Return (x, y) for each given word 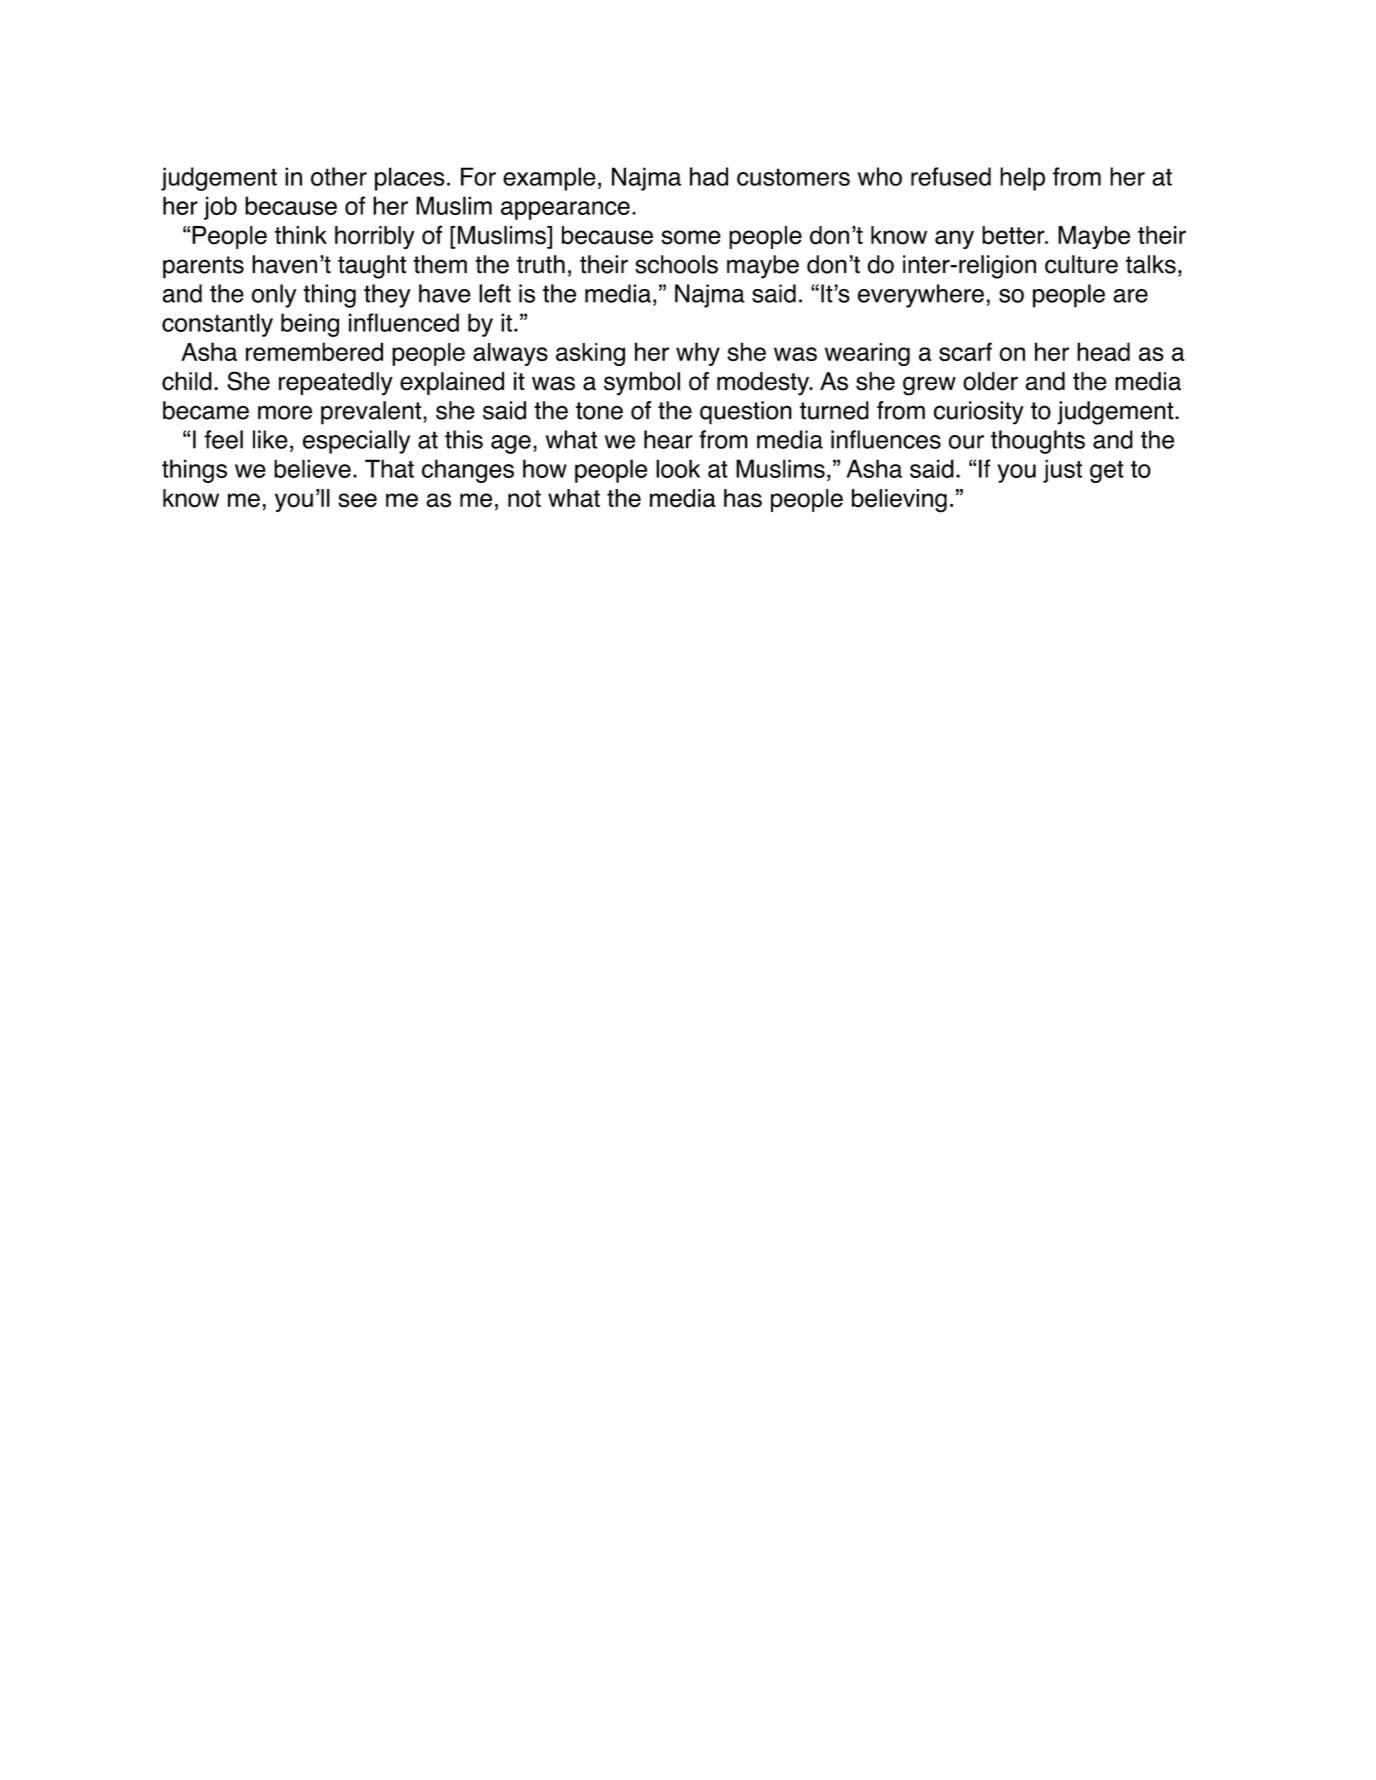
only (274, 296)
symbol (642, 384)
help (1022, 179)
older (990, 381)
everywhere (921, 296)
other (339, 176)
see (357, 500)
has (743, 498)
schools (676, 264)
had (709, 176)
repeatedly (336, 384)
